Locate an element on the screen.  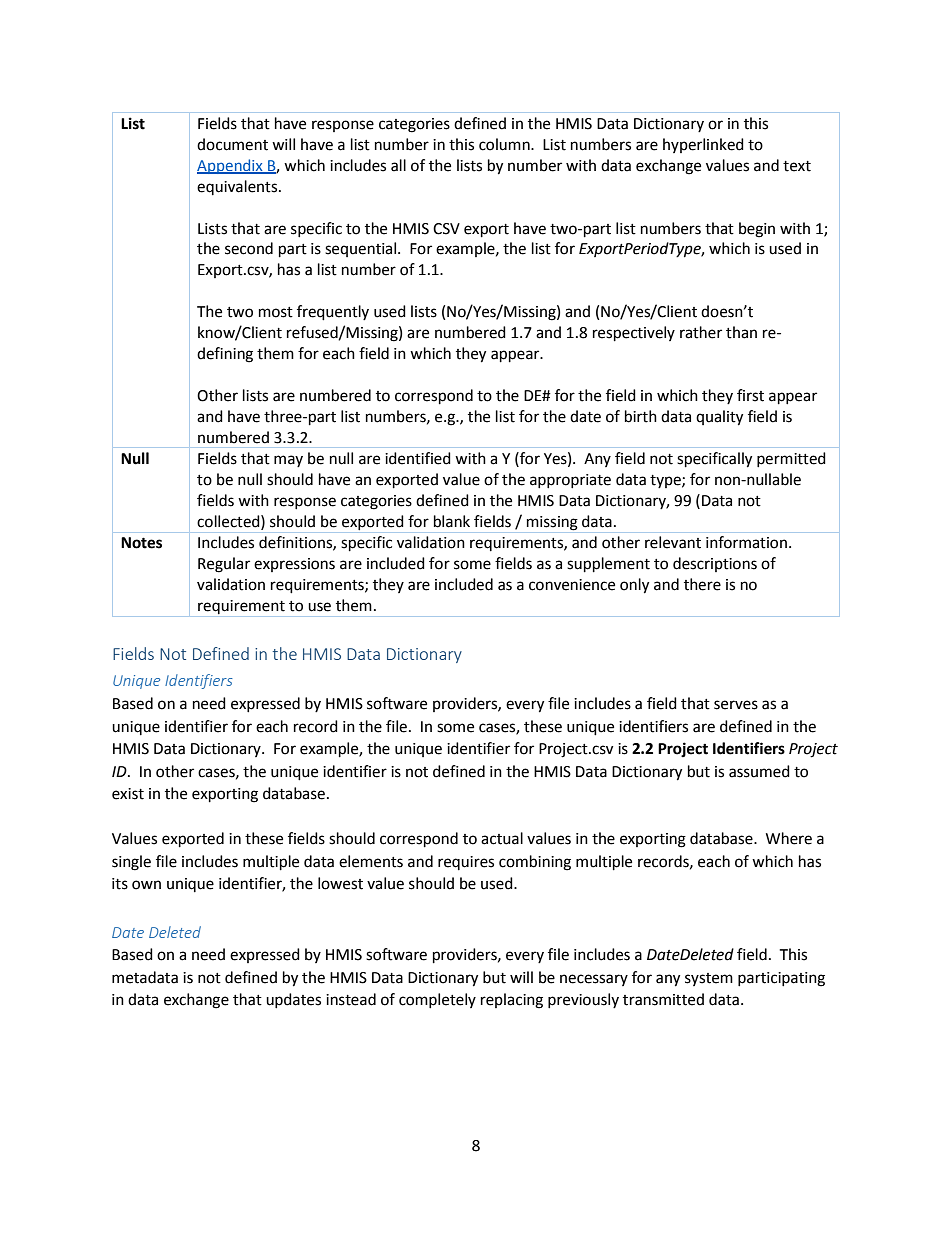
completely is located at coordinates (437, 1000).
